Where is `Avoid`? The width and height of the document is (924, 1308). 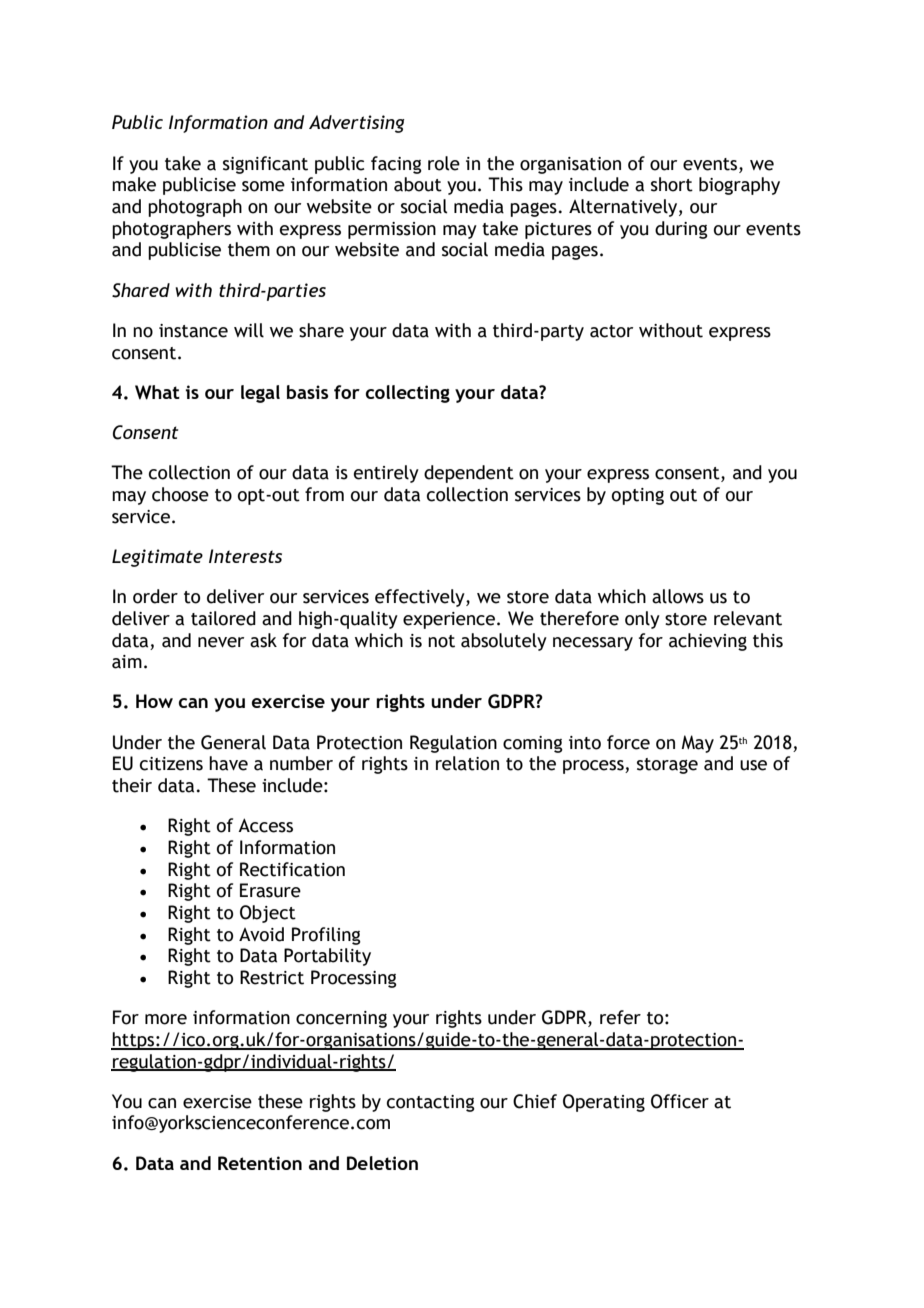
Avoid is located at coordinates (261, 934).
